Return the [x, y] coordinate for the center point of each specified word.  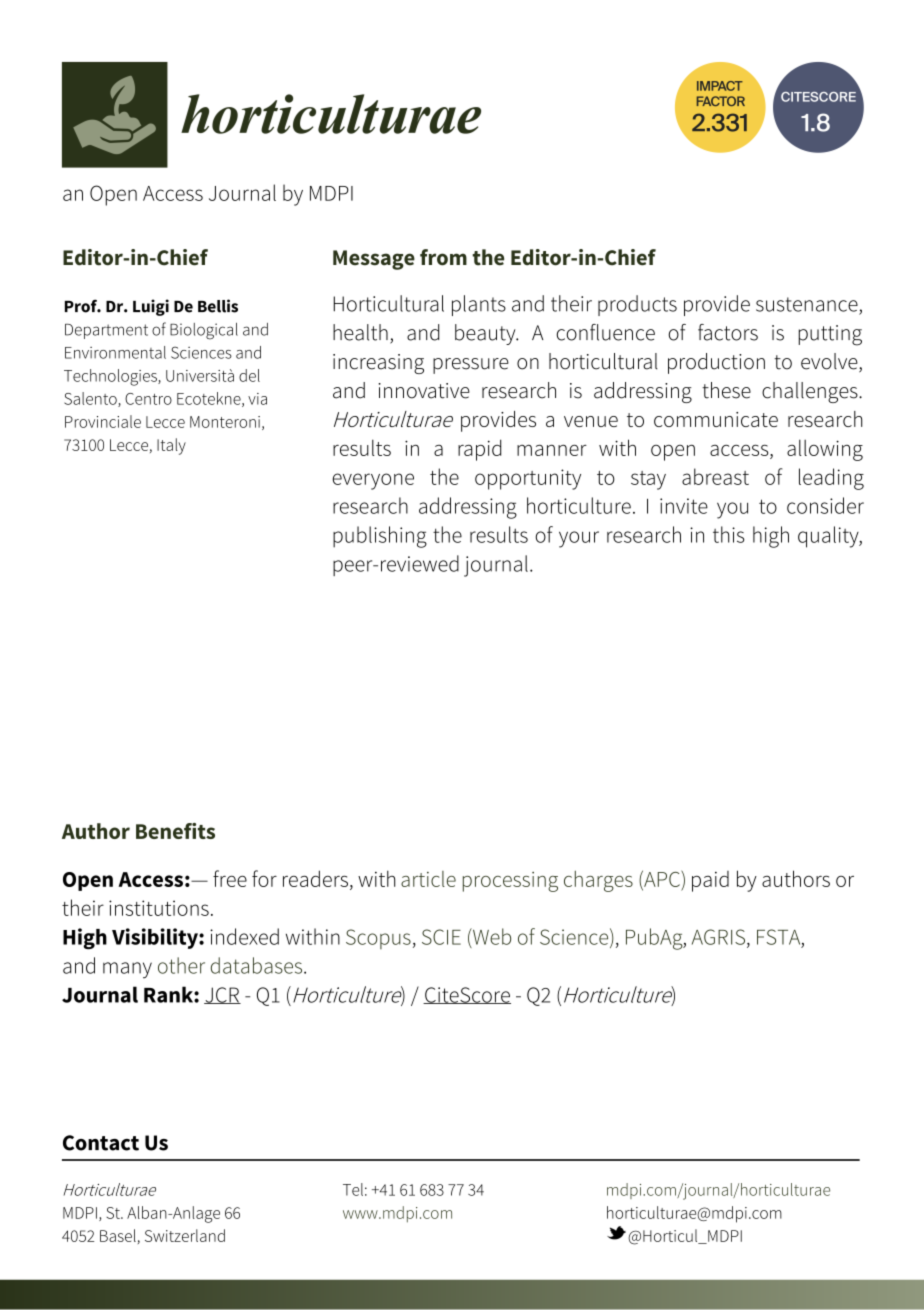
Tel [353, 1189]
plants [479, 305]
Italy [171, 446]
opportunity [528, 479]
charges [598, 881]
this [729, 534]
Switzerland [185, 1235]
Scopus [378, 939]
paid [710, 881]
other [181, 965]
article [428, 879]
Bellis [218, 306]
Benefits [175, 831]
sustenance [807, 304]
